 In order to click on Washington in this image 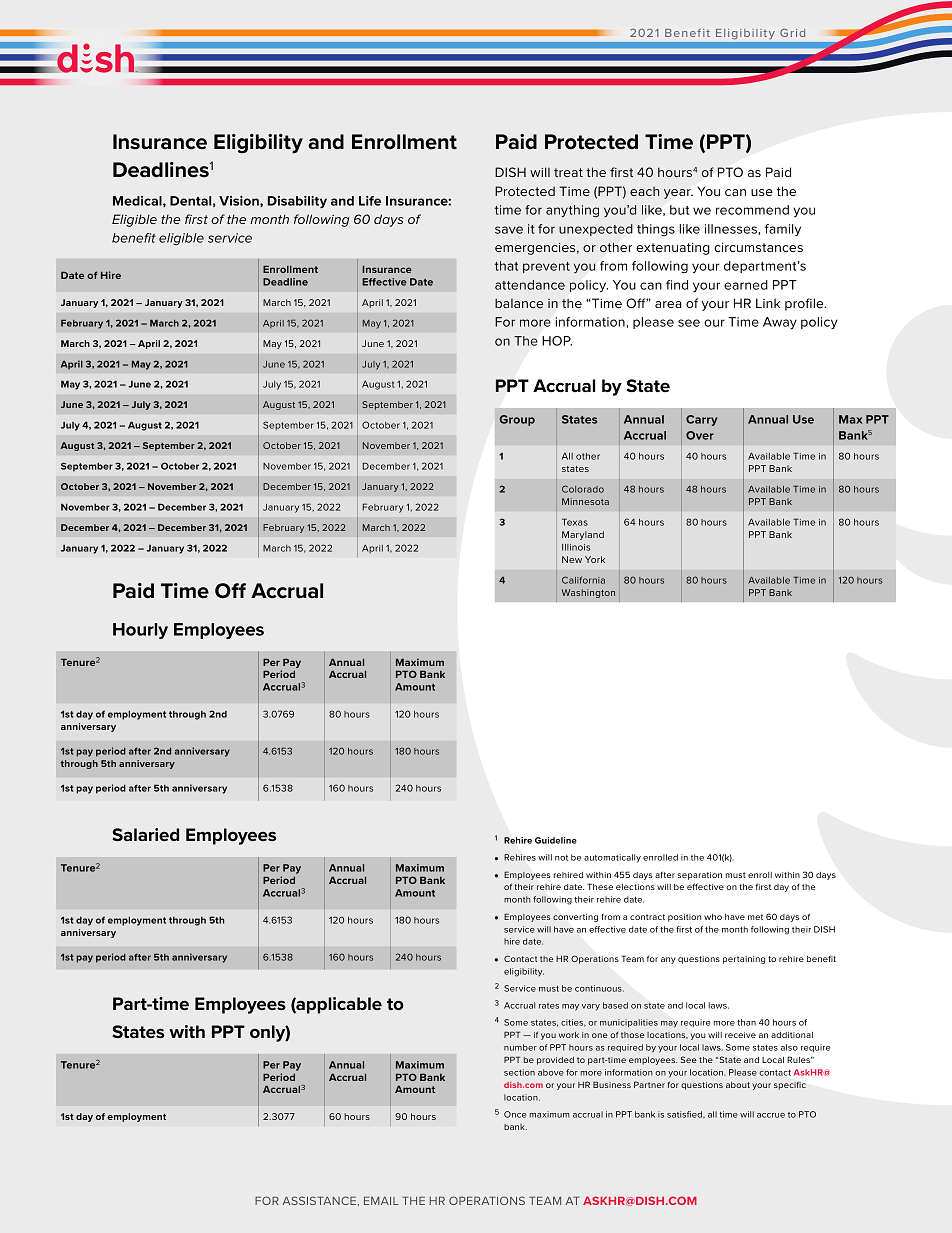, I will do `click(588, 593)`.
